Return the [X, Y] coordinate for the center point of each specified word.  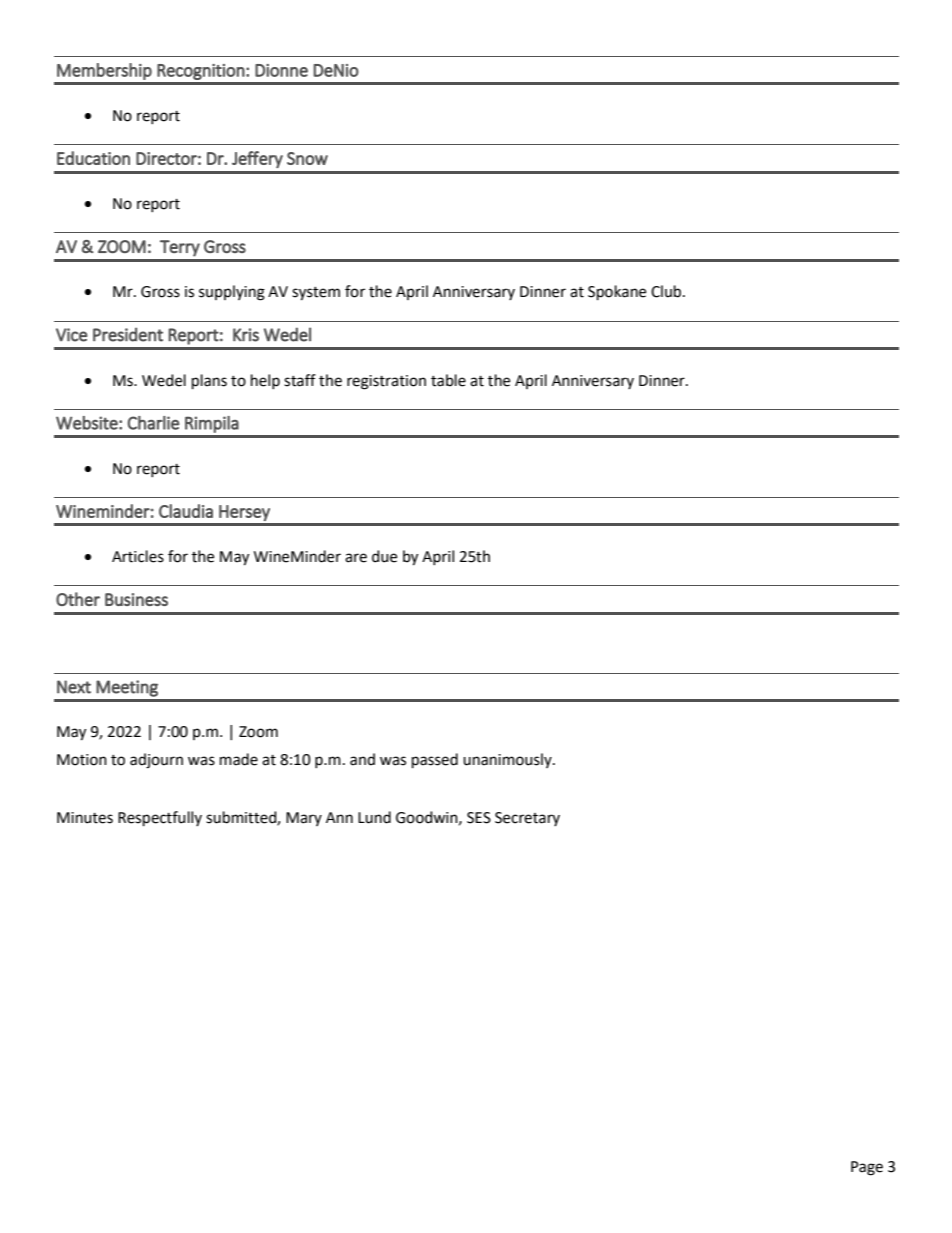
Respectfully [160, 819]
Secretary [527, 819]
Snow [307, 158]
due [384, 556]
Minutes [85, 818]
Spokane [617, 293]
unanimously [508, 760]
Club [667, 291]
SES [479, 818]
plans [209, 382]
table [448, 380]
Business [136, 599]
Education [93, 158]
